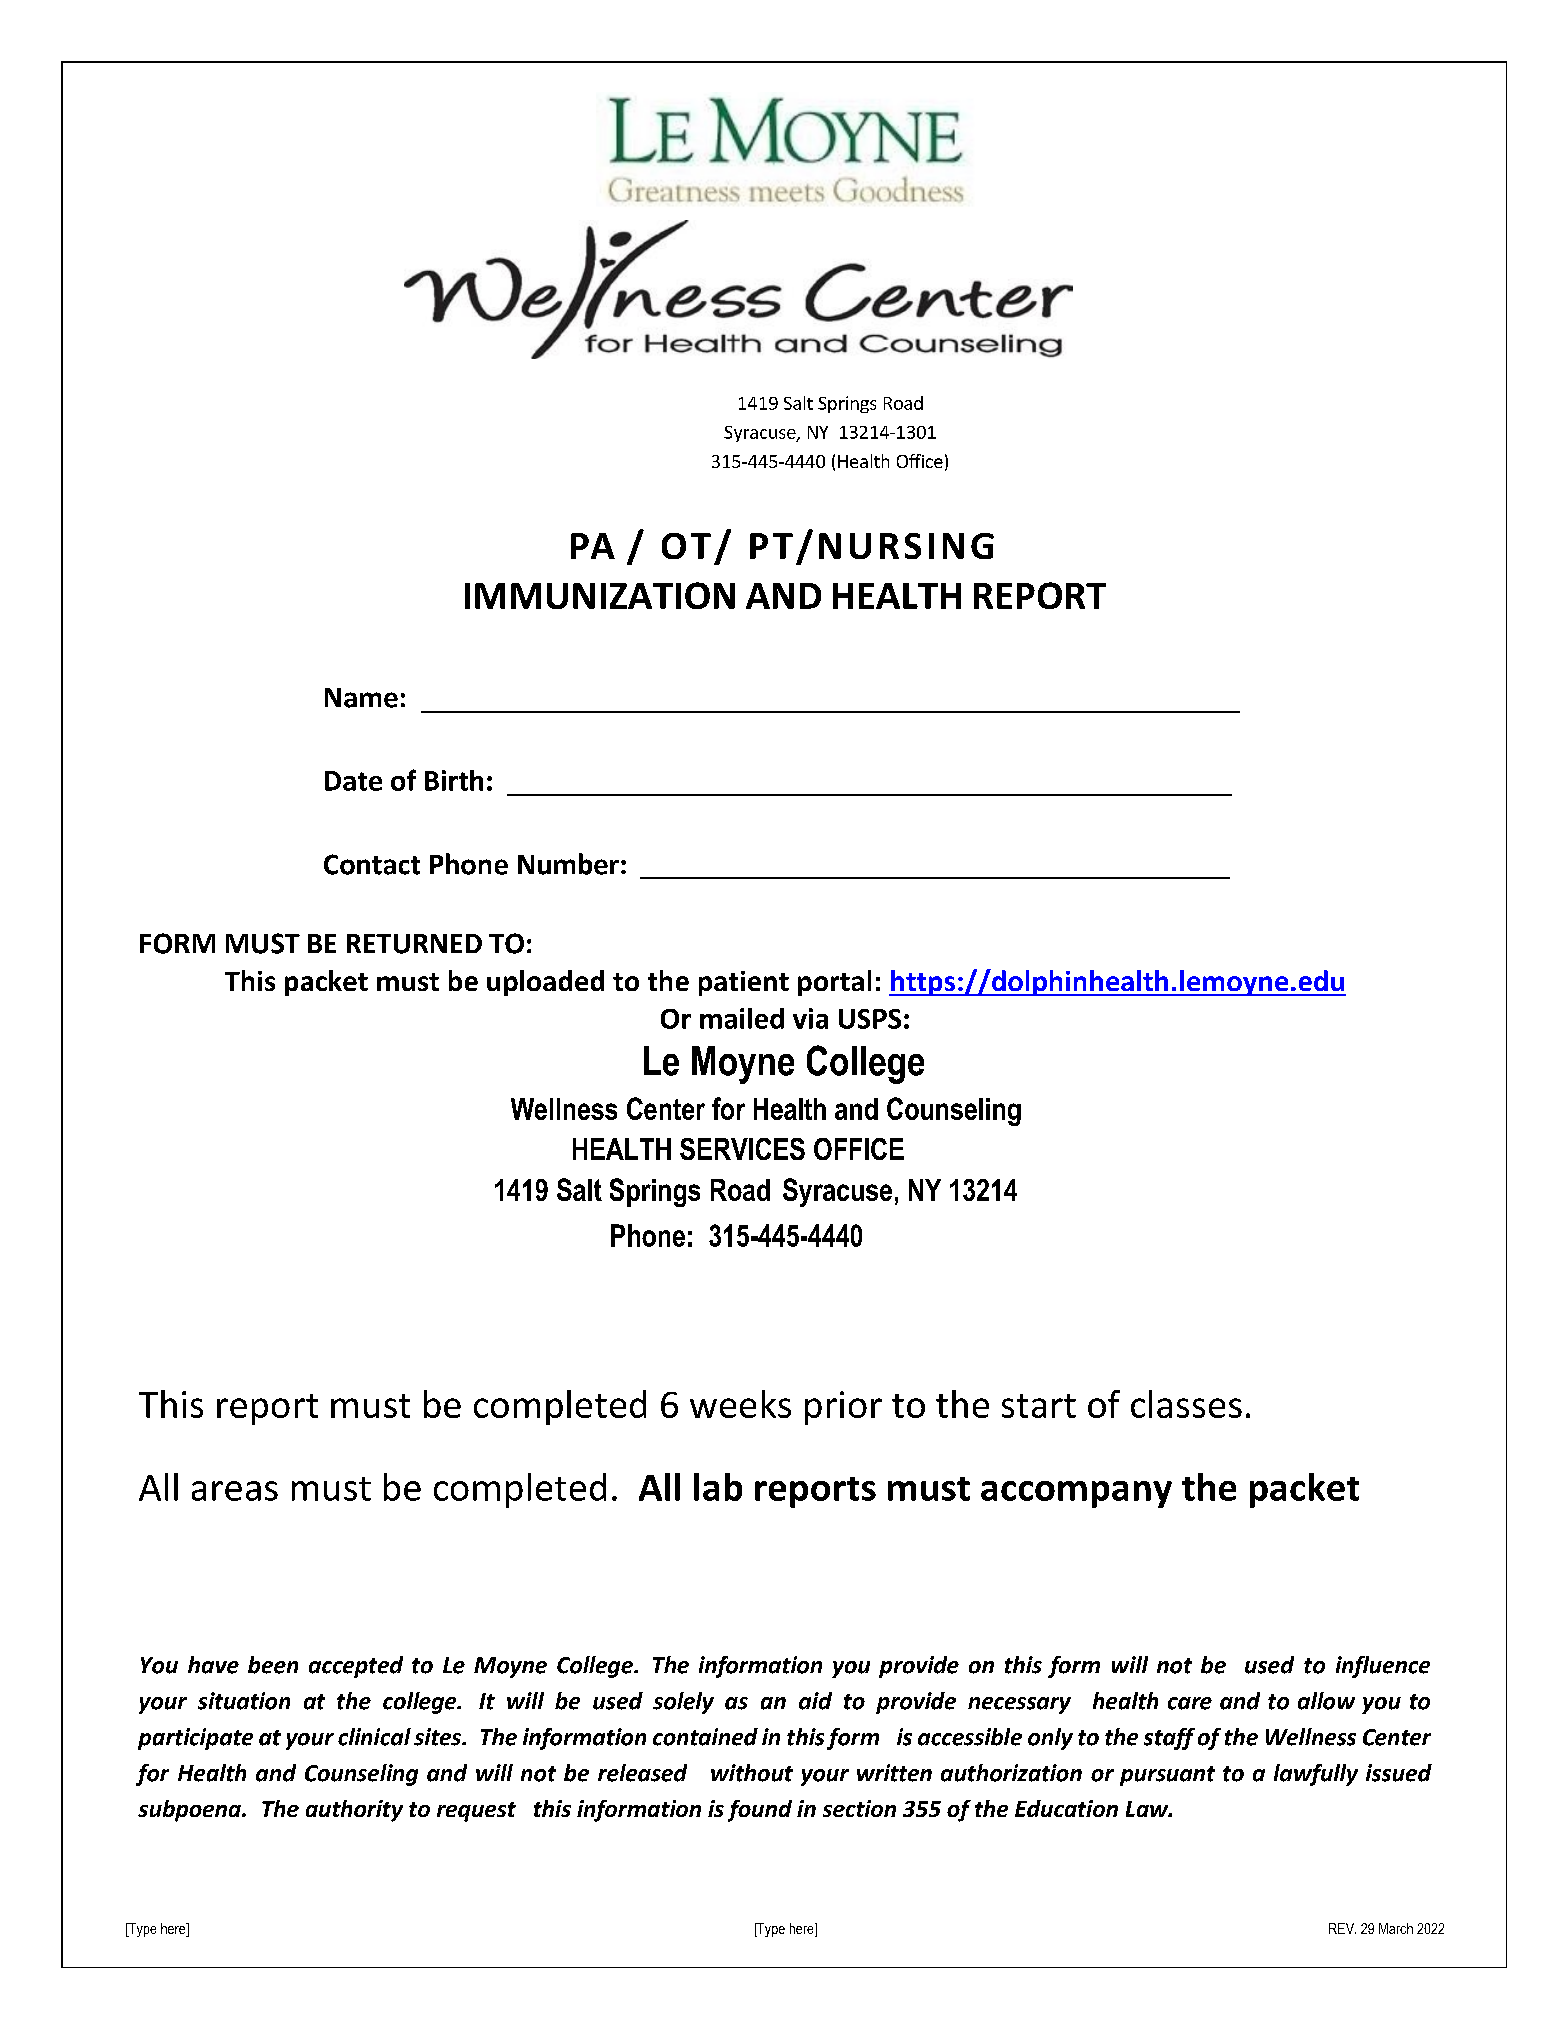  I want to click on areas, so click(235, 1491).
